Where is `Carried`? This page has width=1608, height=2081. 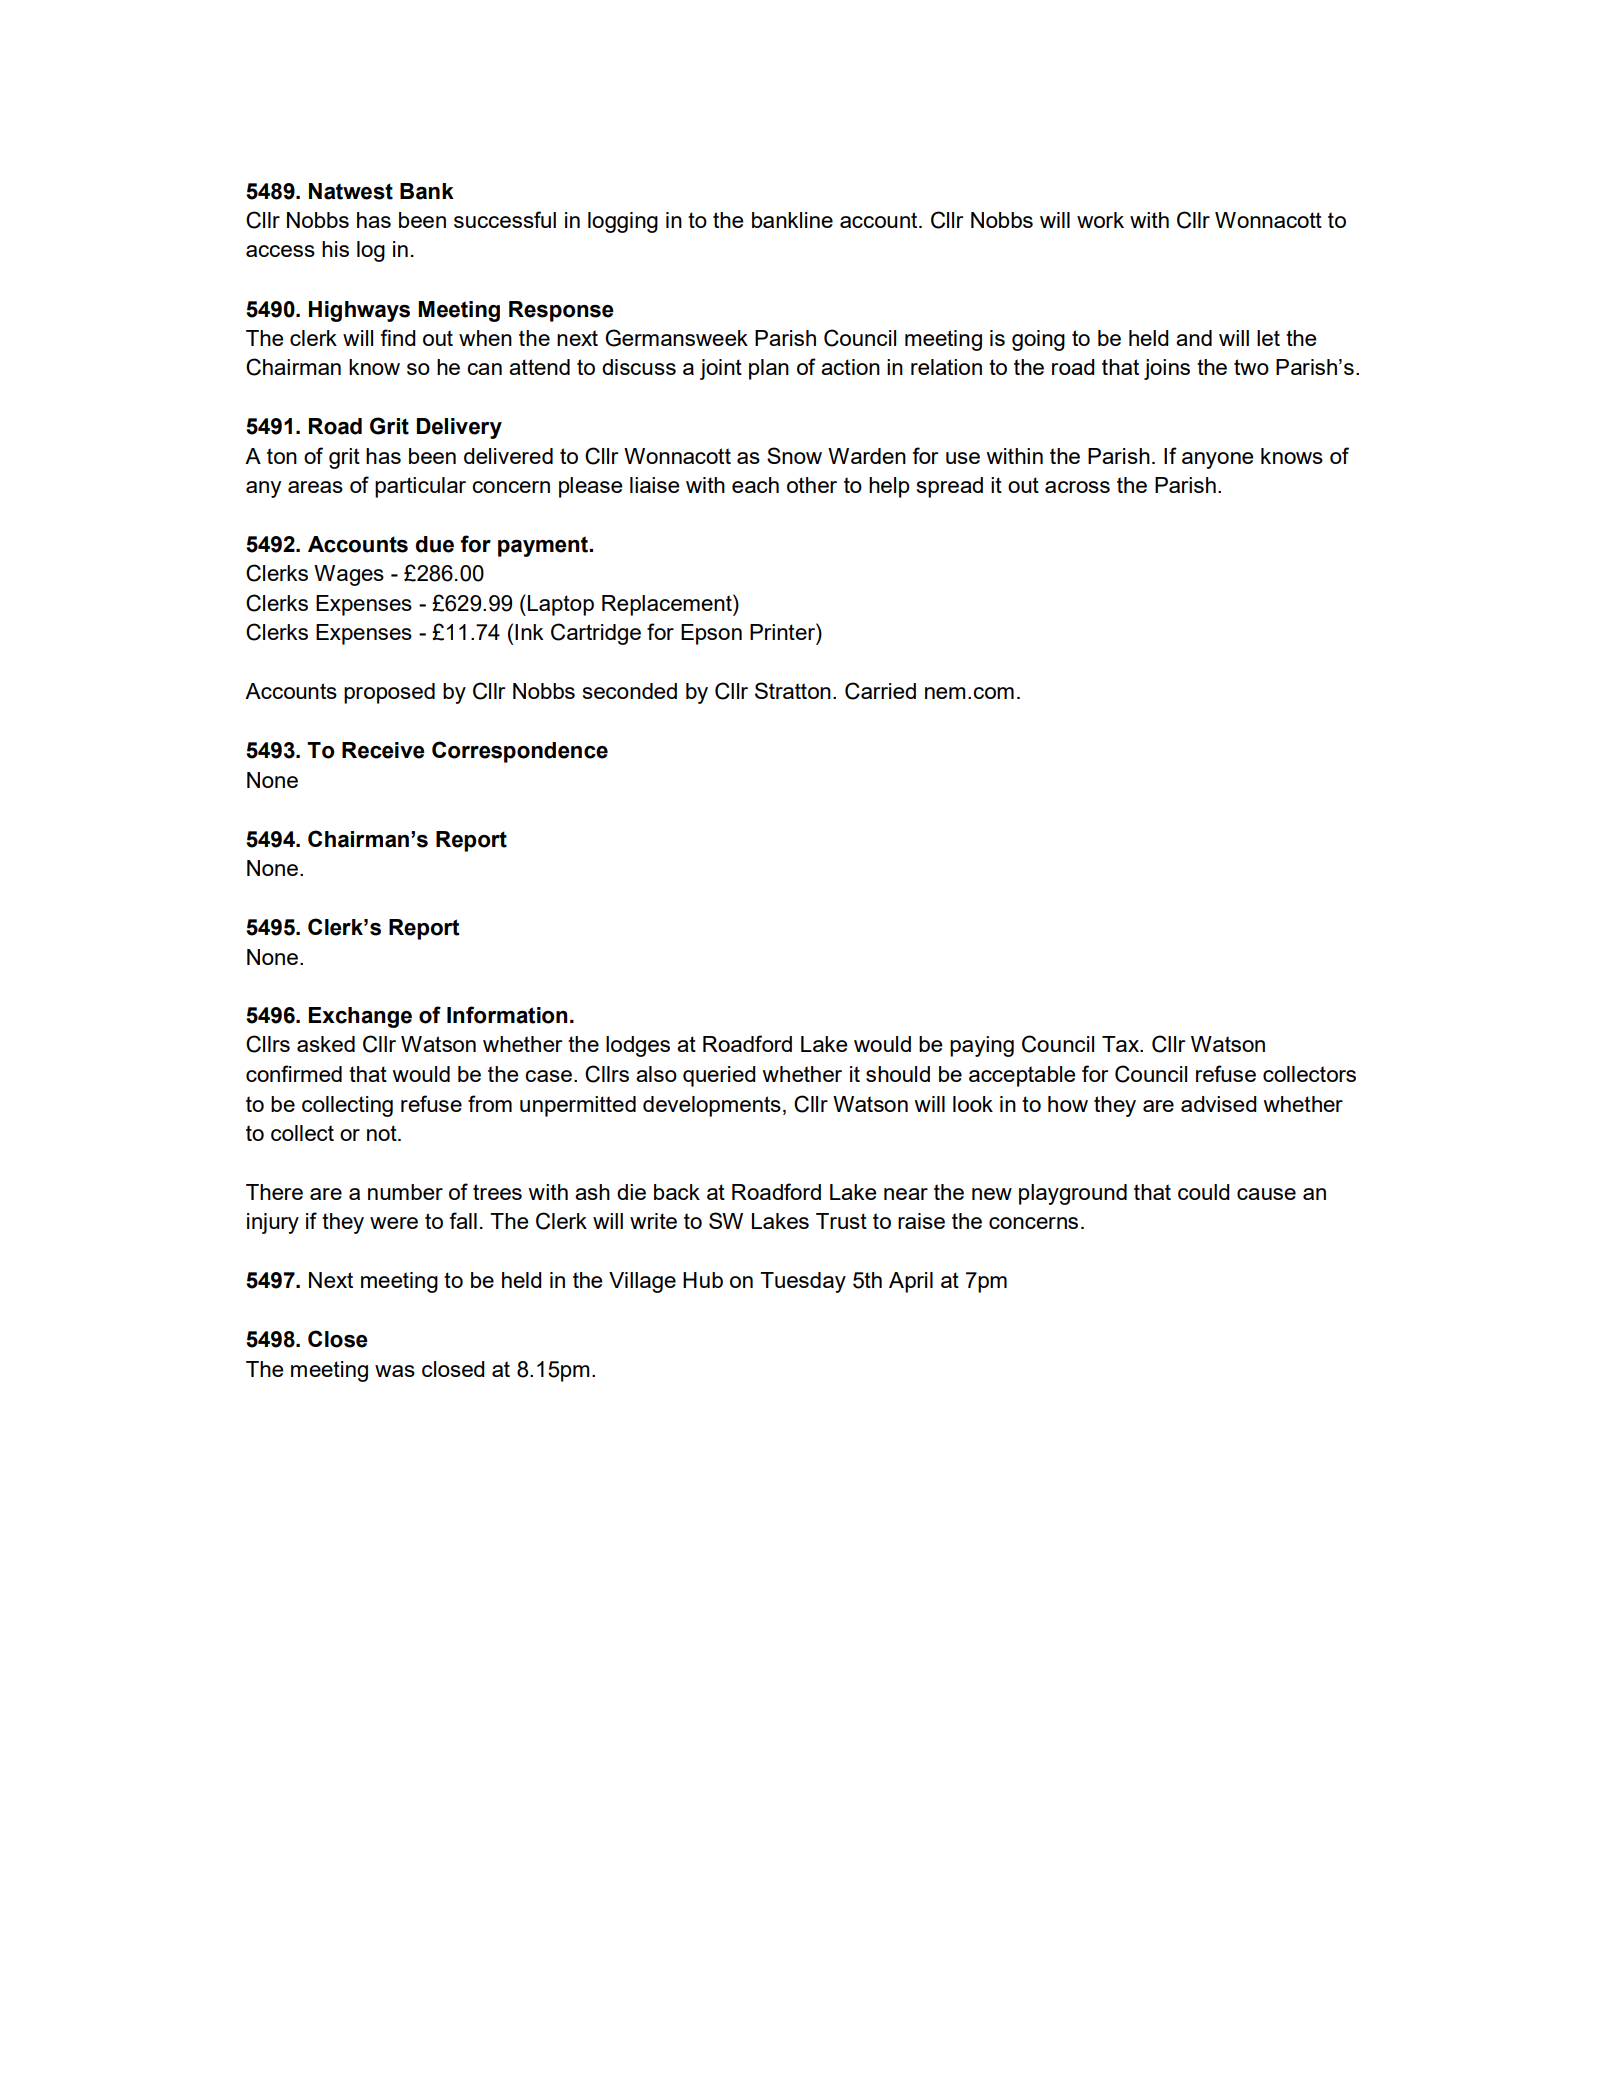
Carried is located at coordinates (880, 691).
